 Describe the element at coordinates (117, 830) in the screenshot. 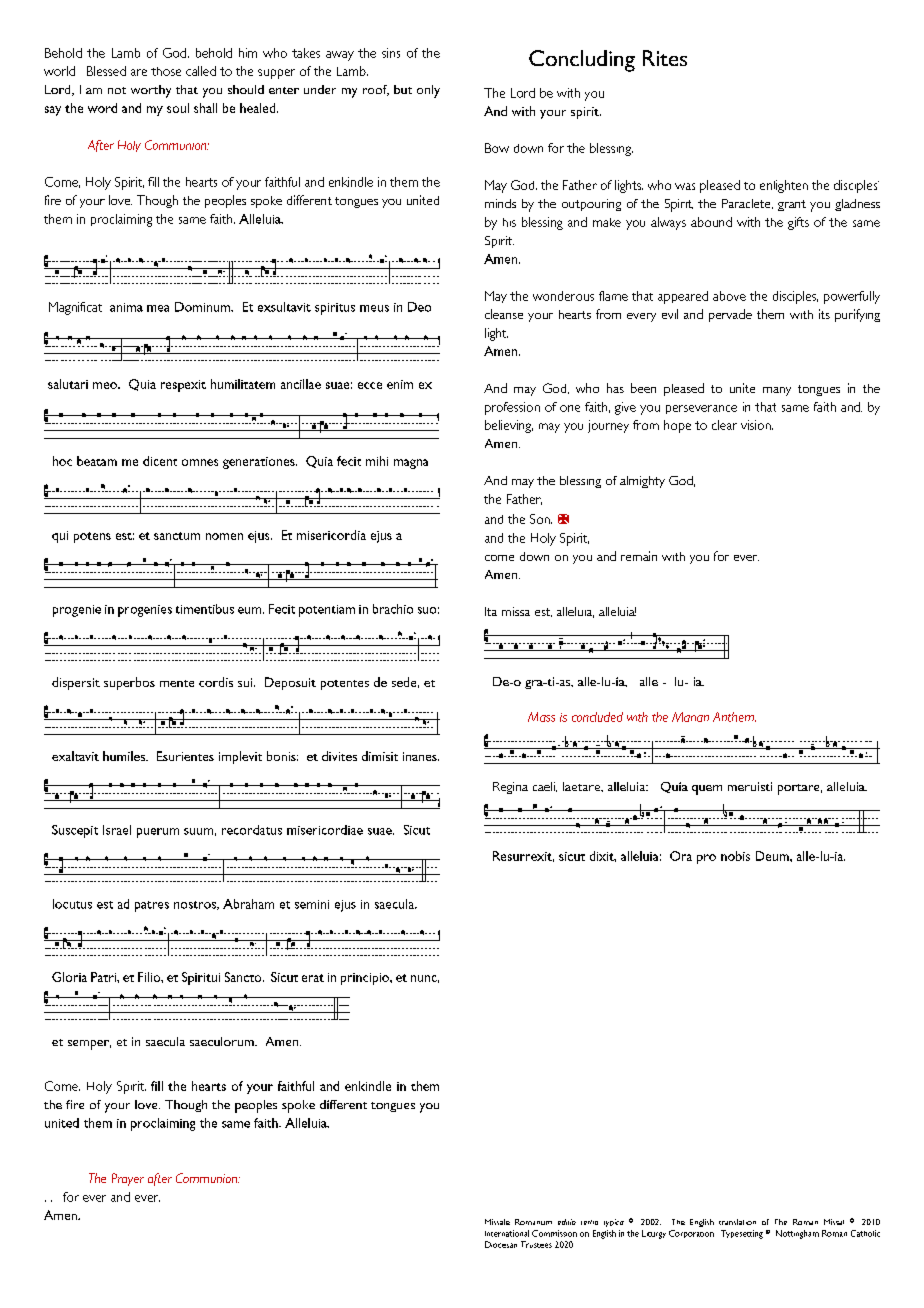

I see `Israel` at that location.
